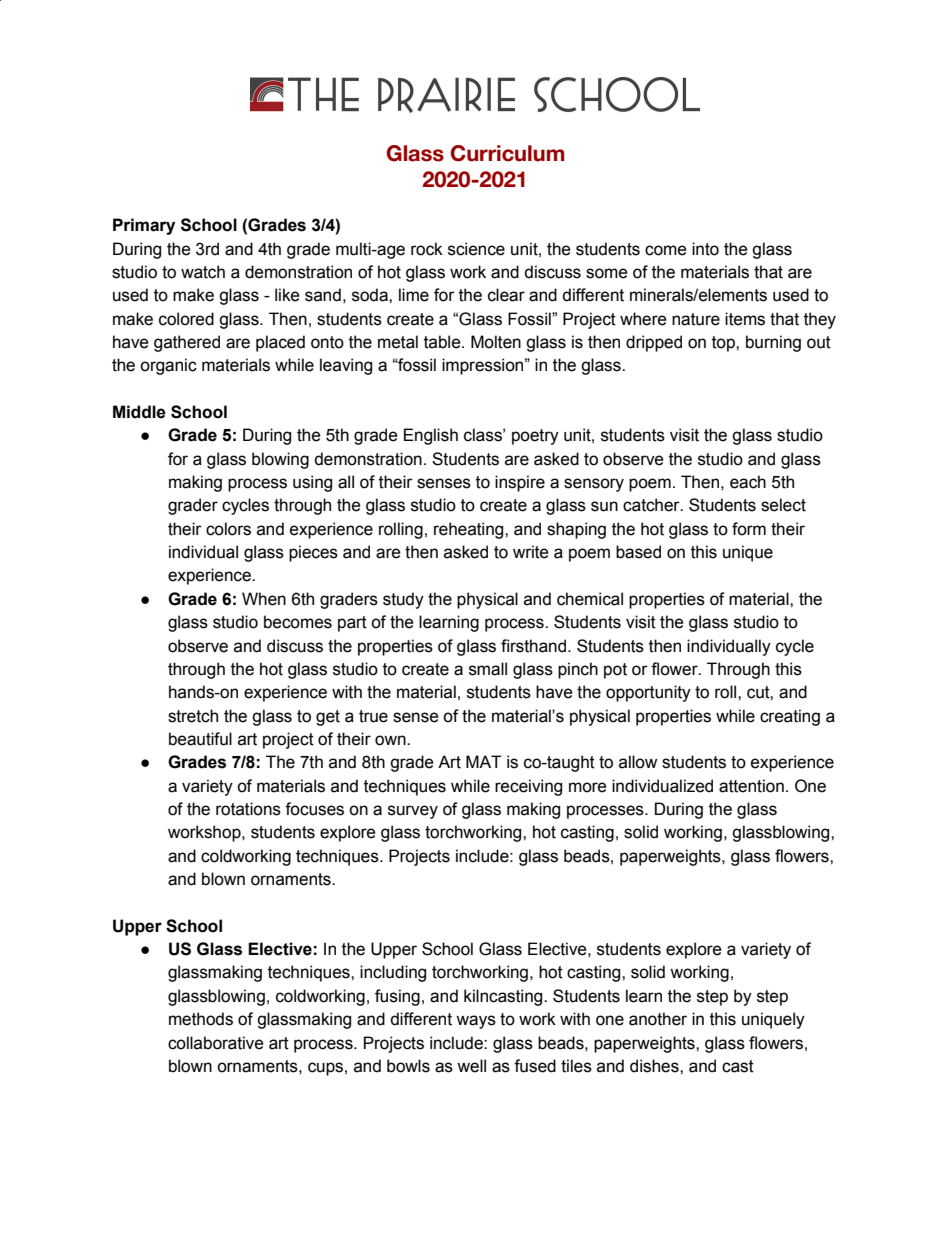 Image resolution: width=952 pixels, height=1233 pixels. I want to click on firsthand, so click(533, 646).
